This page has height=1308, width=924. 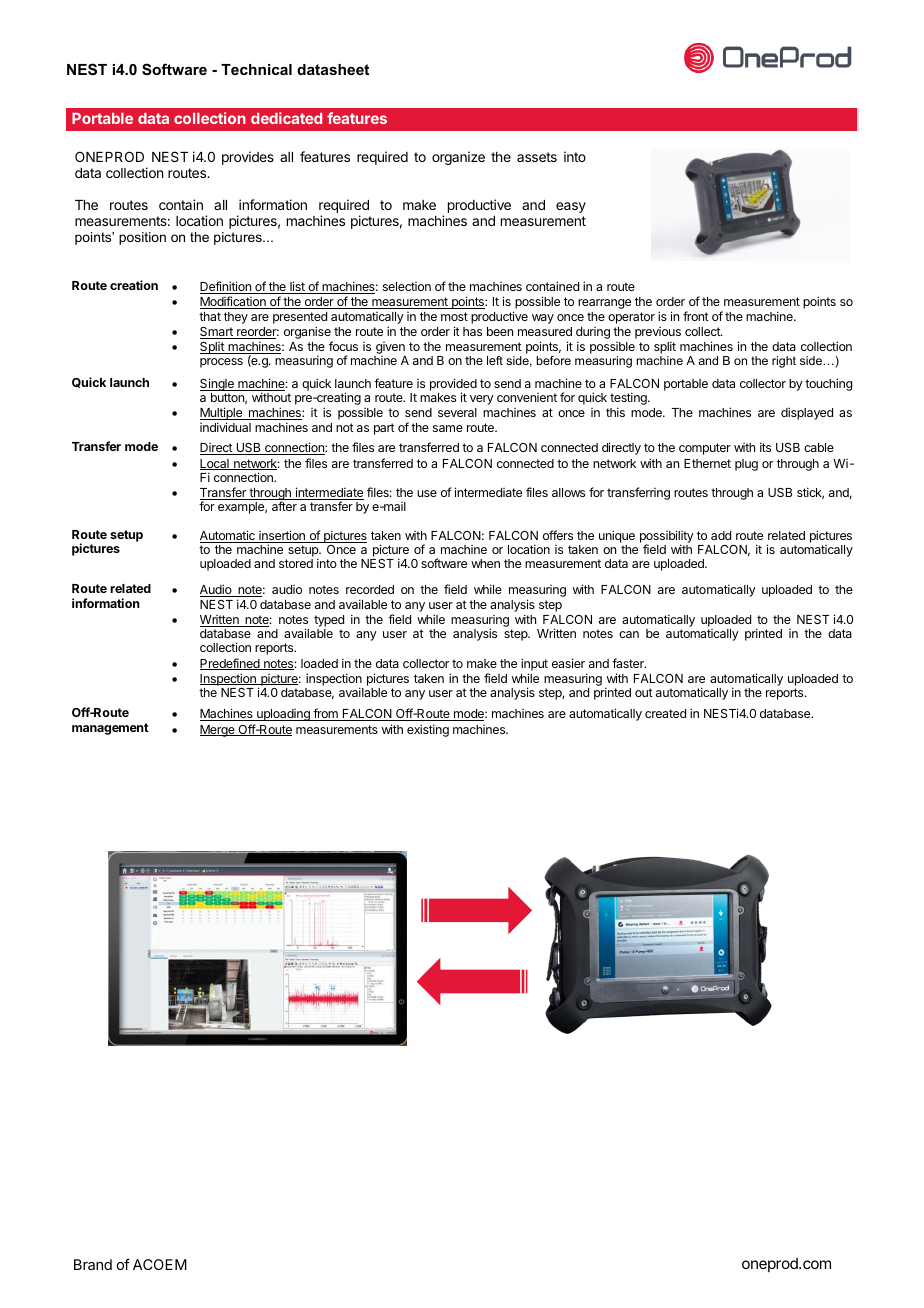 I want to click on Predefined, so click(x=231, y=664).
